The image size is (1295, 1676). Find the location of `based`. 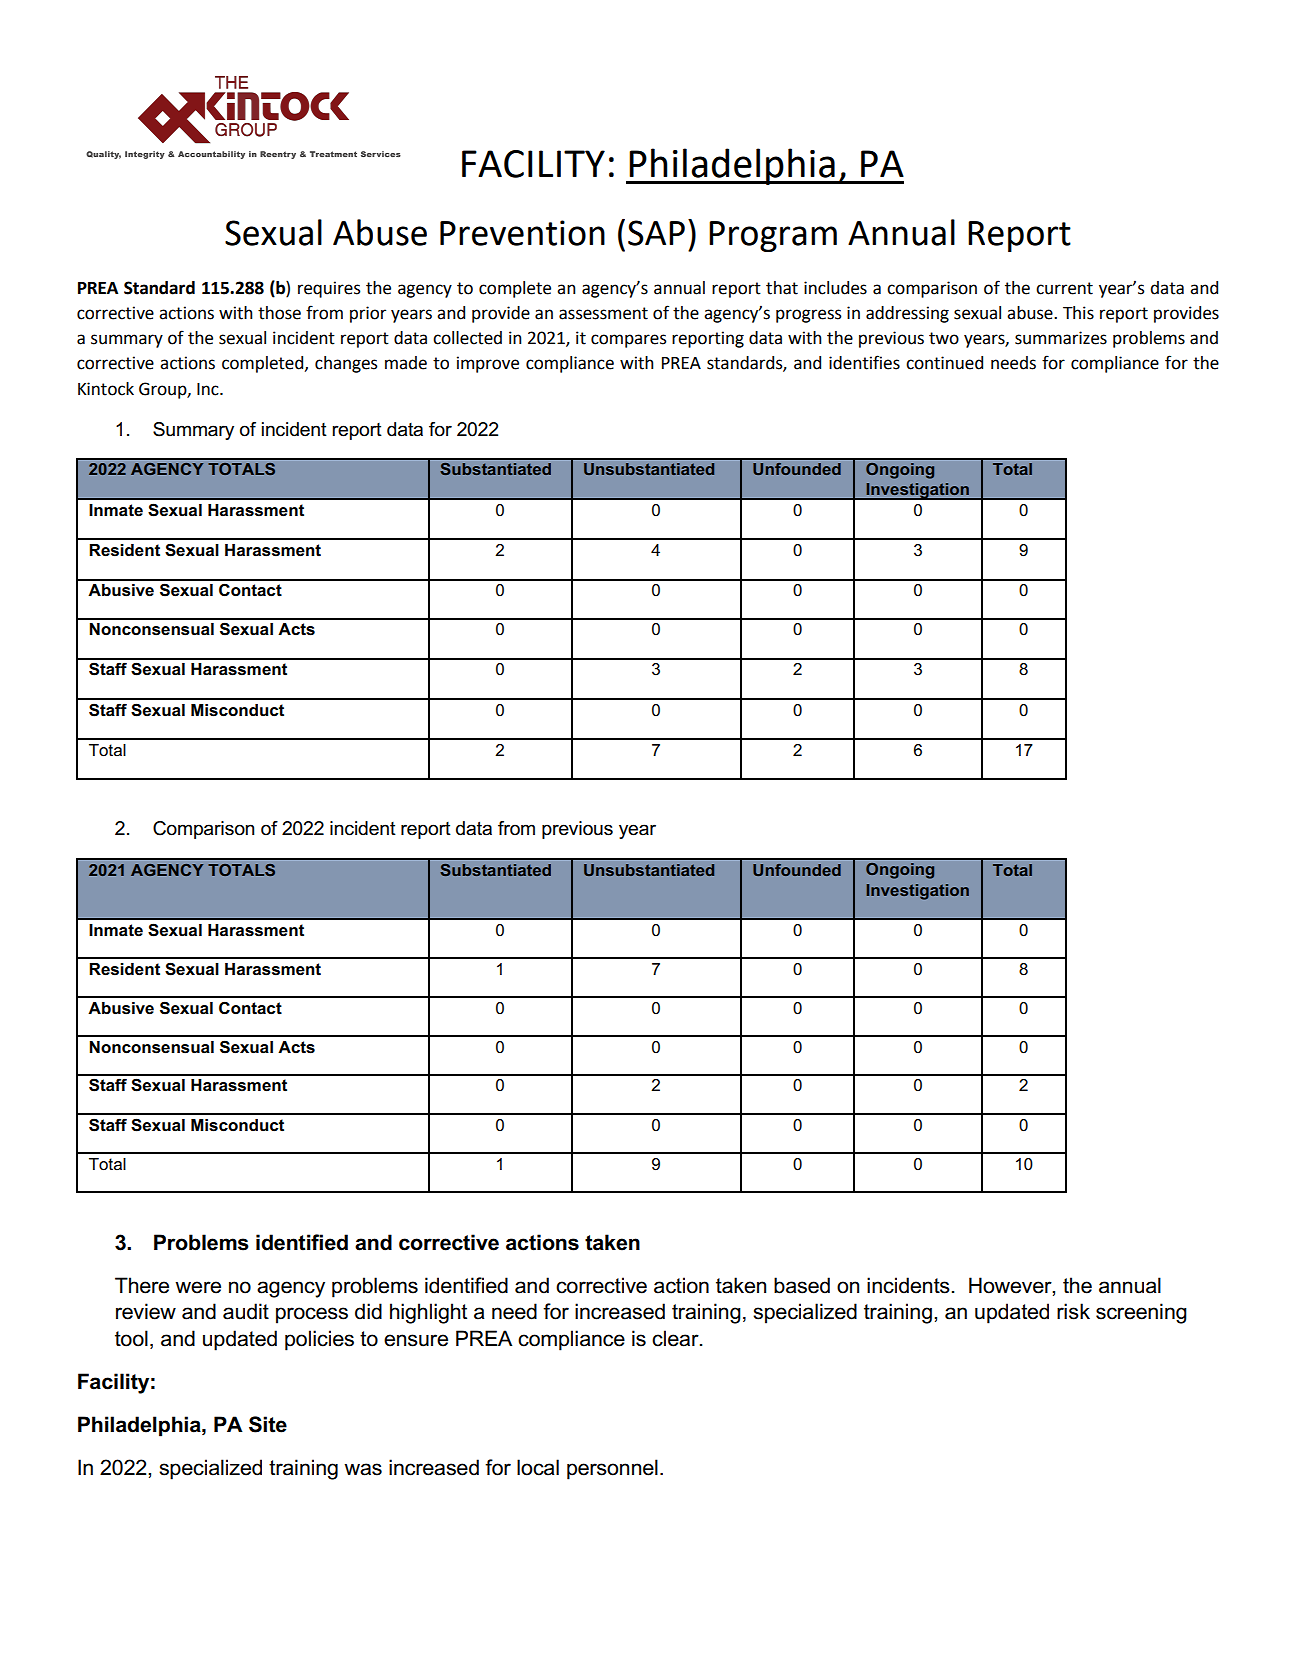

based is located at coordinates (802, 1285).
